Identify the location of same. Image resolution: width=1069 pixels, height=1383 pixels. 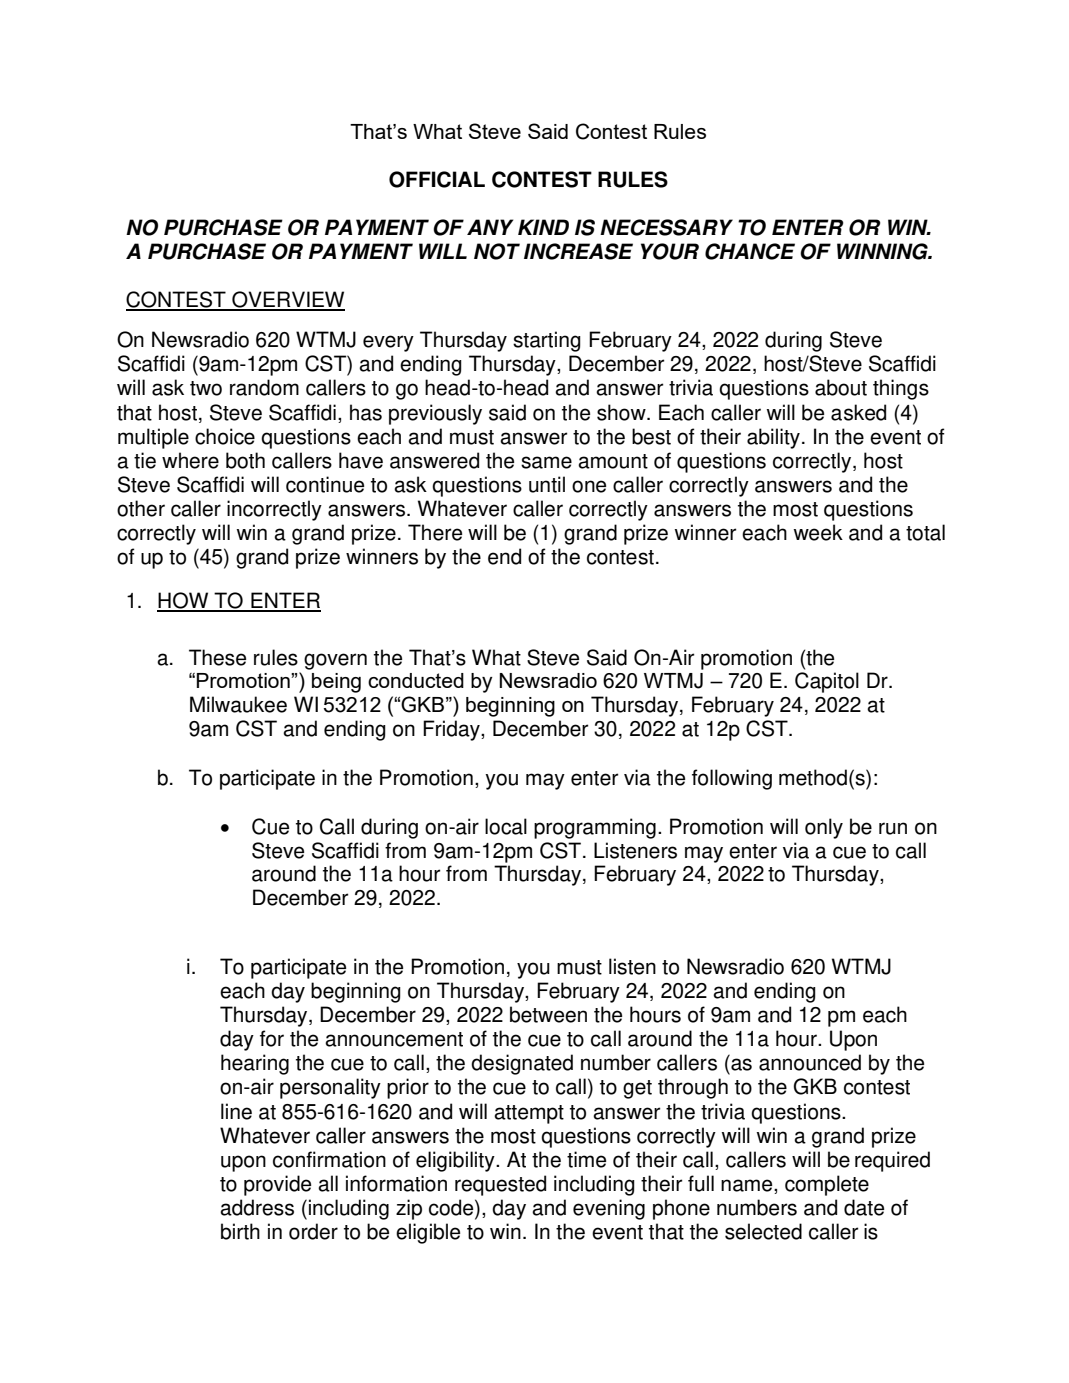
(546, 462).
